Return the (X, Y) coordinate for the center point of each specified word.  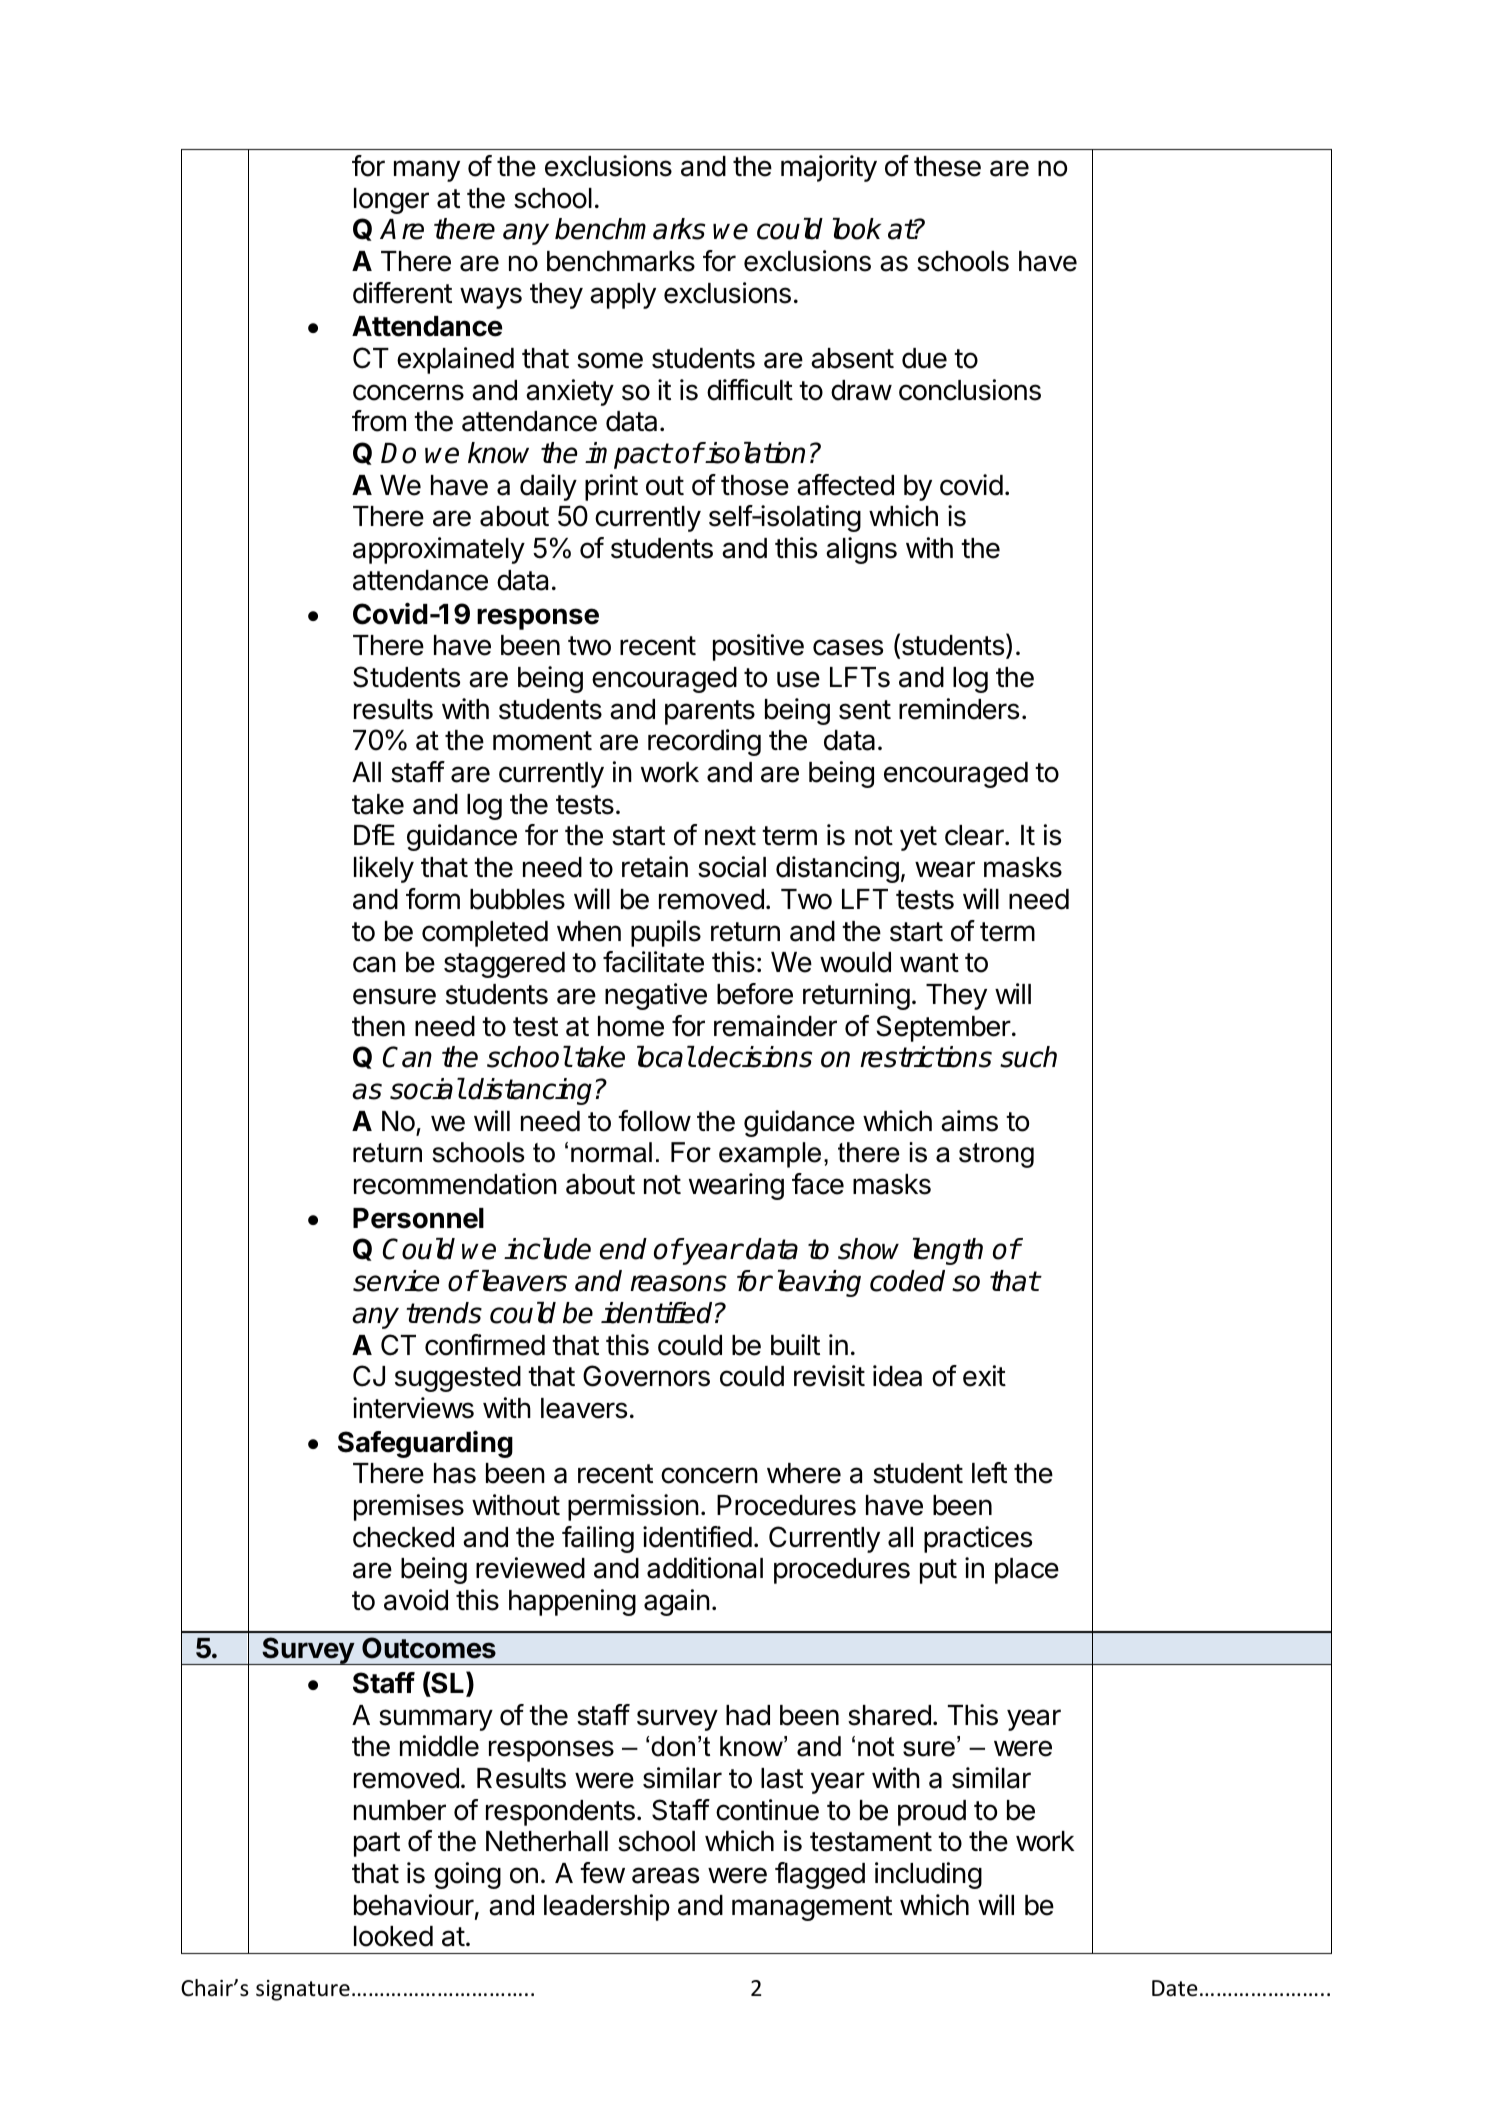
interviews (413, 1408)
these (947, 166)
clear (975, 835)
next (730, 836)
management (812, 1908)
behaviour (414, 1905)
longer (391, 201)
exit (984, 1376)
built (795, 1345)
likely (384, 869)
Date (1175, 1988)
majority (829, 168)
